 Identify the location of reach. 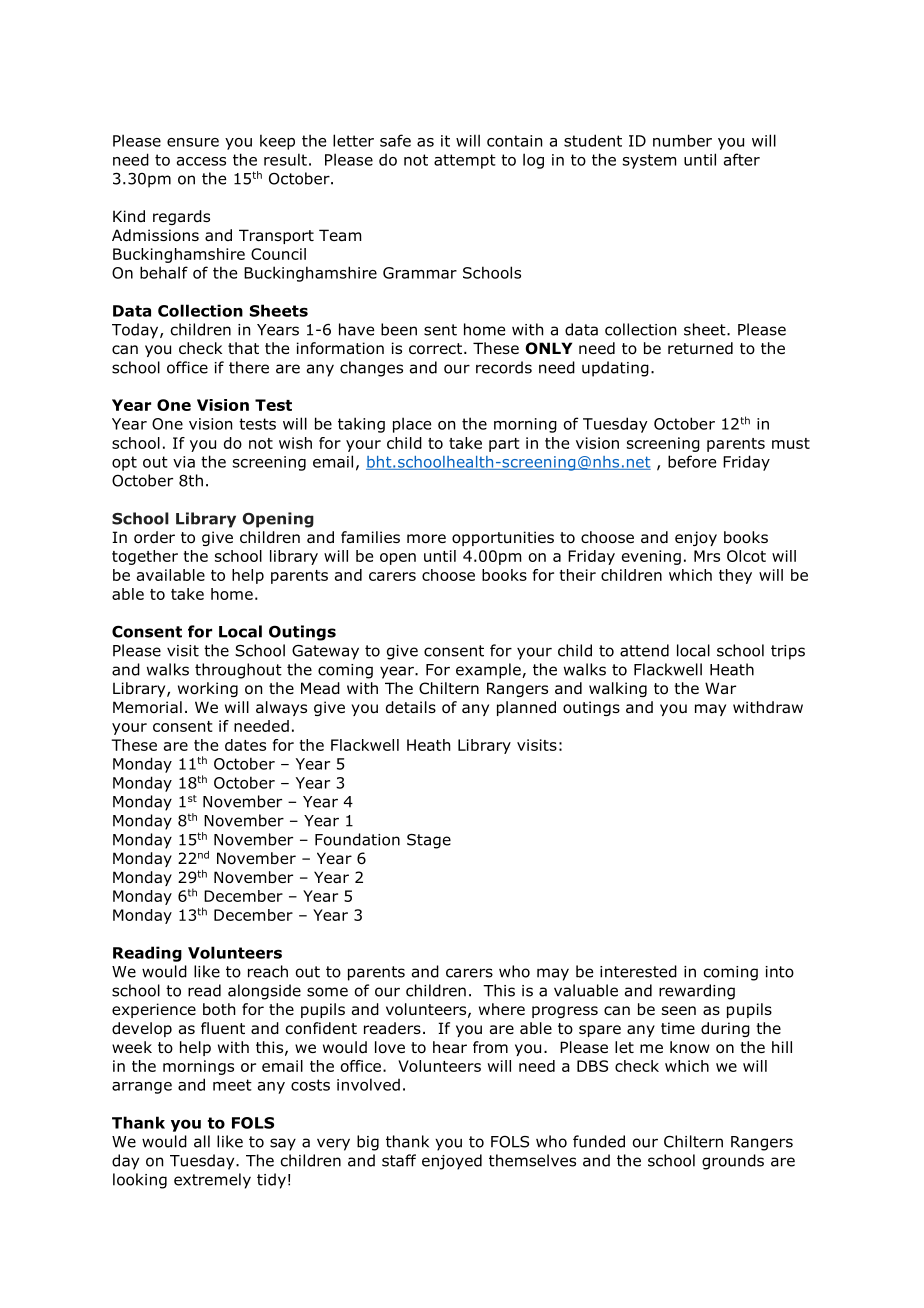
(268, 971).
